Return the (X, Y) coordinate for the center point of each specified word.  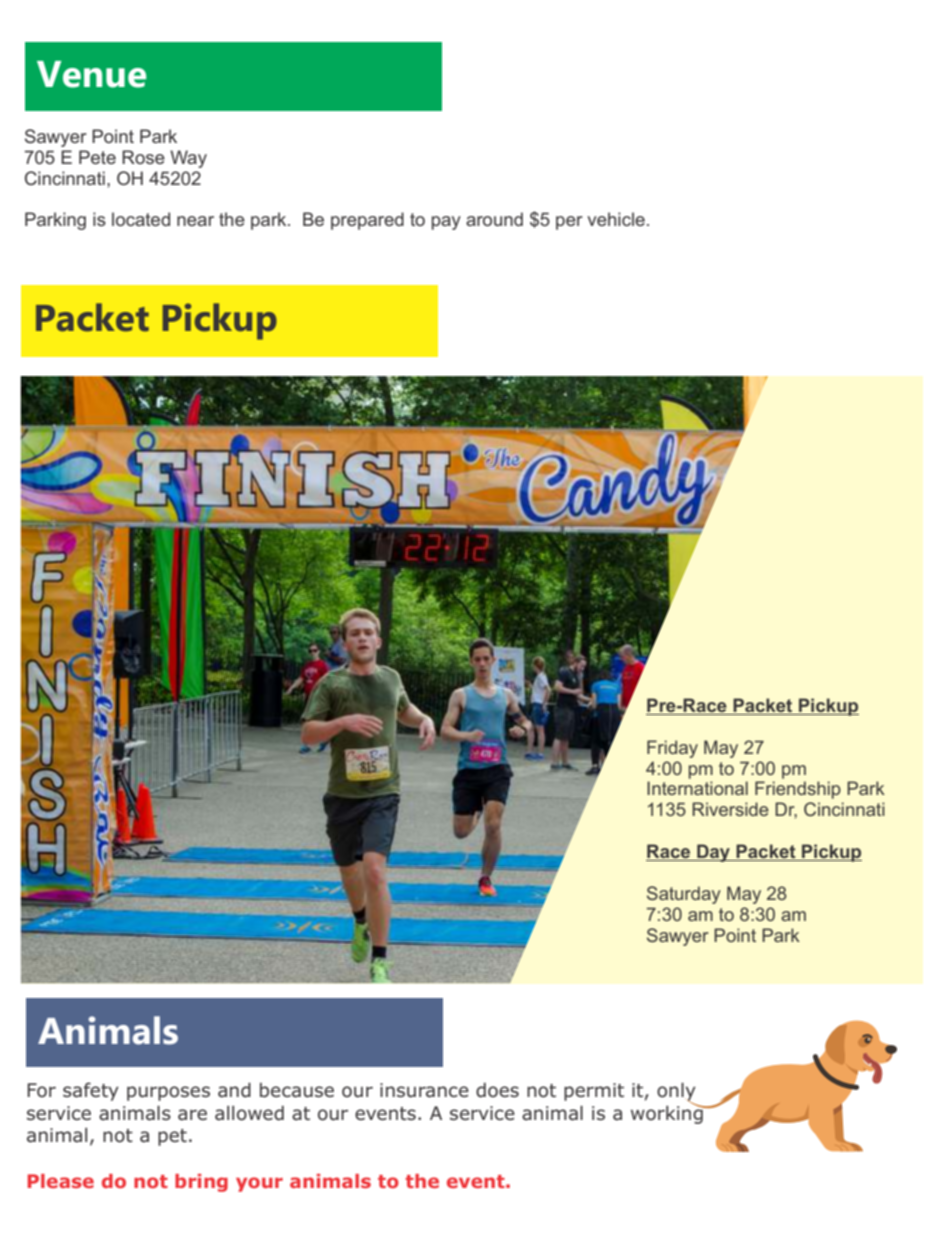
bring (201, 1183)
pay (446, 223)
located (141, 219)
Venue (91, 74)
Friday (672, 749)
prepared (367, 221)
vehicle (616, 219)
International (697, 788)
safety (91, 1091)
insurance (424, 1090)
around (494, 219)
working (668, 1113)
